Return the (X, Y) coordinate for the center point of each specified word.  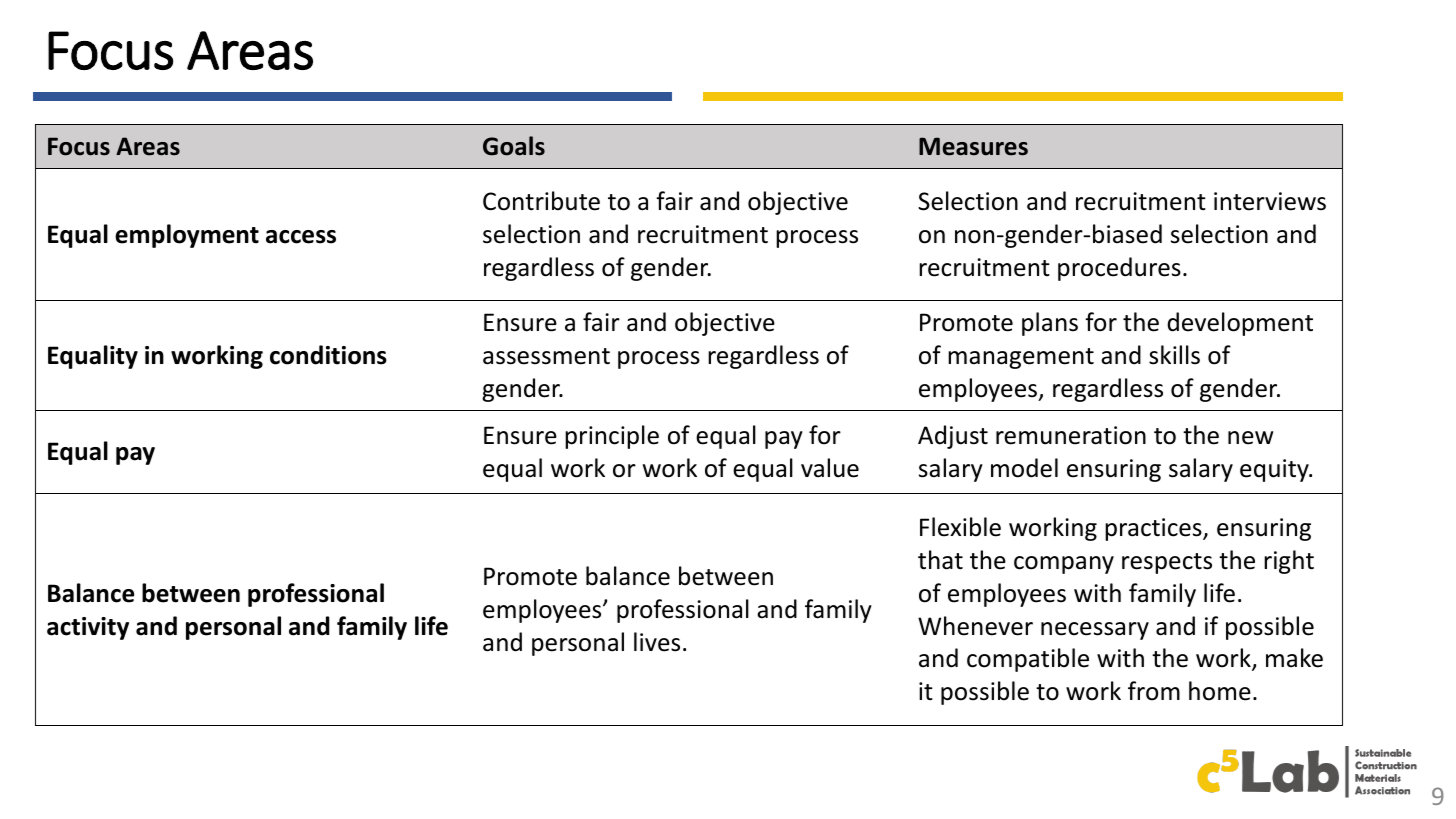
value (830, 468)
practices (1154, 529)
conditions (328, 355)
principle (612, 437)
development (1240, 324)
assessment (546, 356)
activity (88, 628)
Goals (514, 146)
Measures (973, 146)
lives (657, 642)
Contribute (541, 201)
